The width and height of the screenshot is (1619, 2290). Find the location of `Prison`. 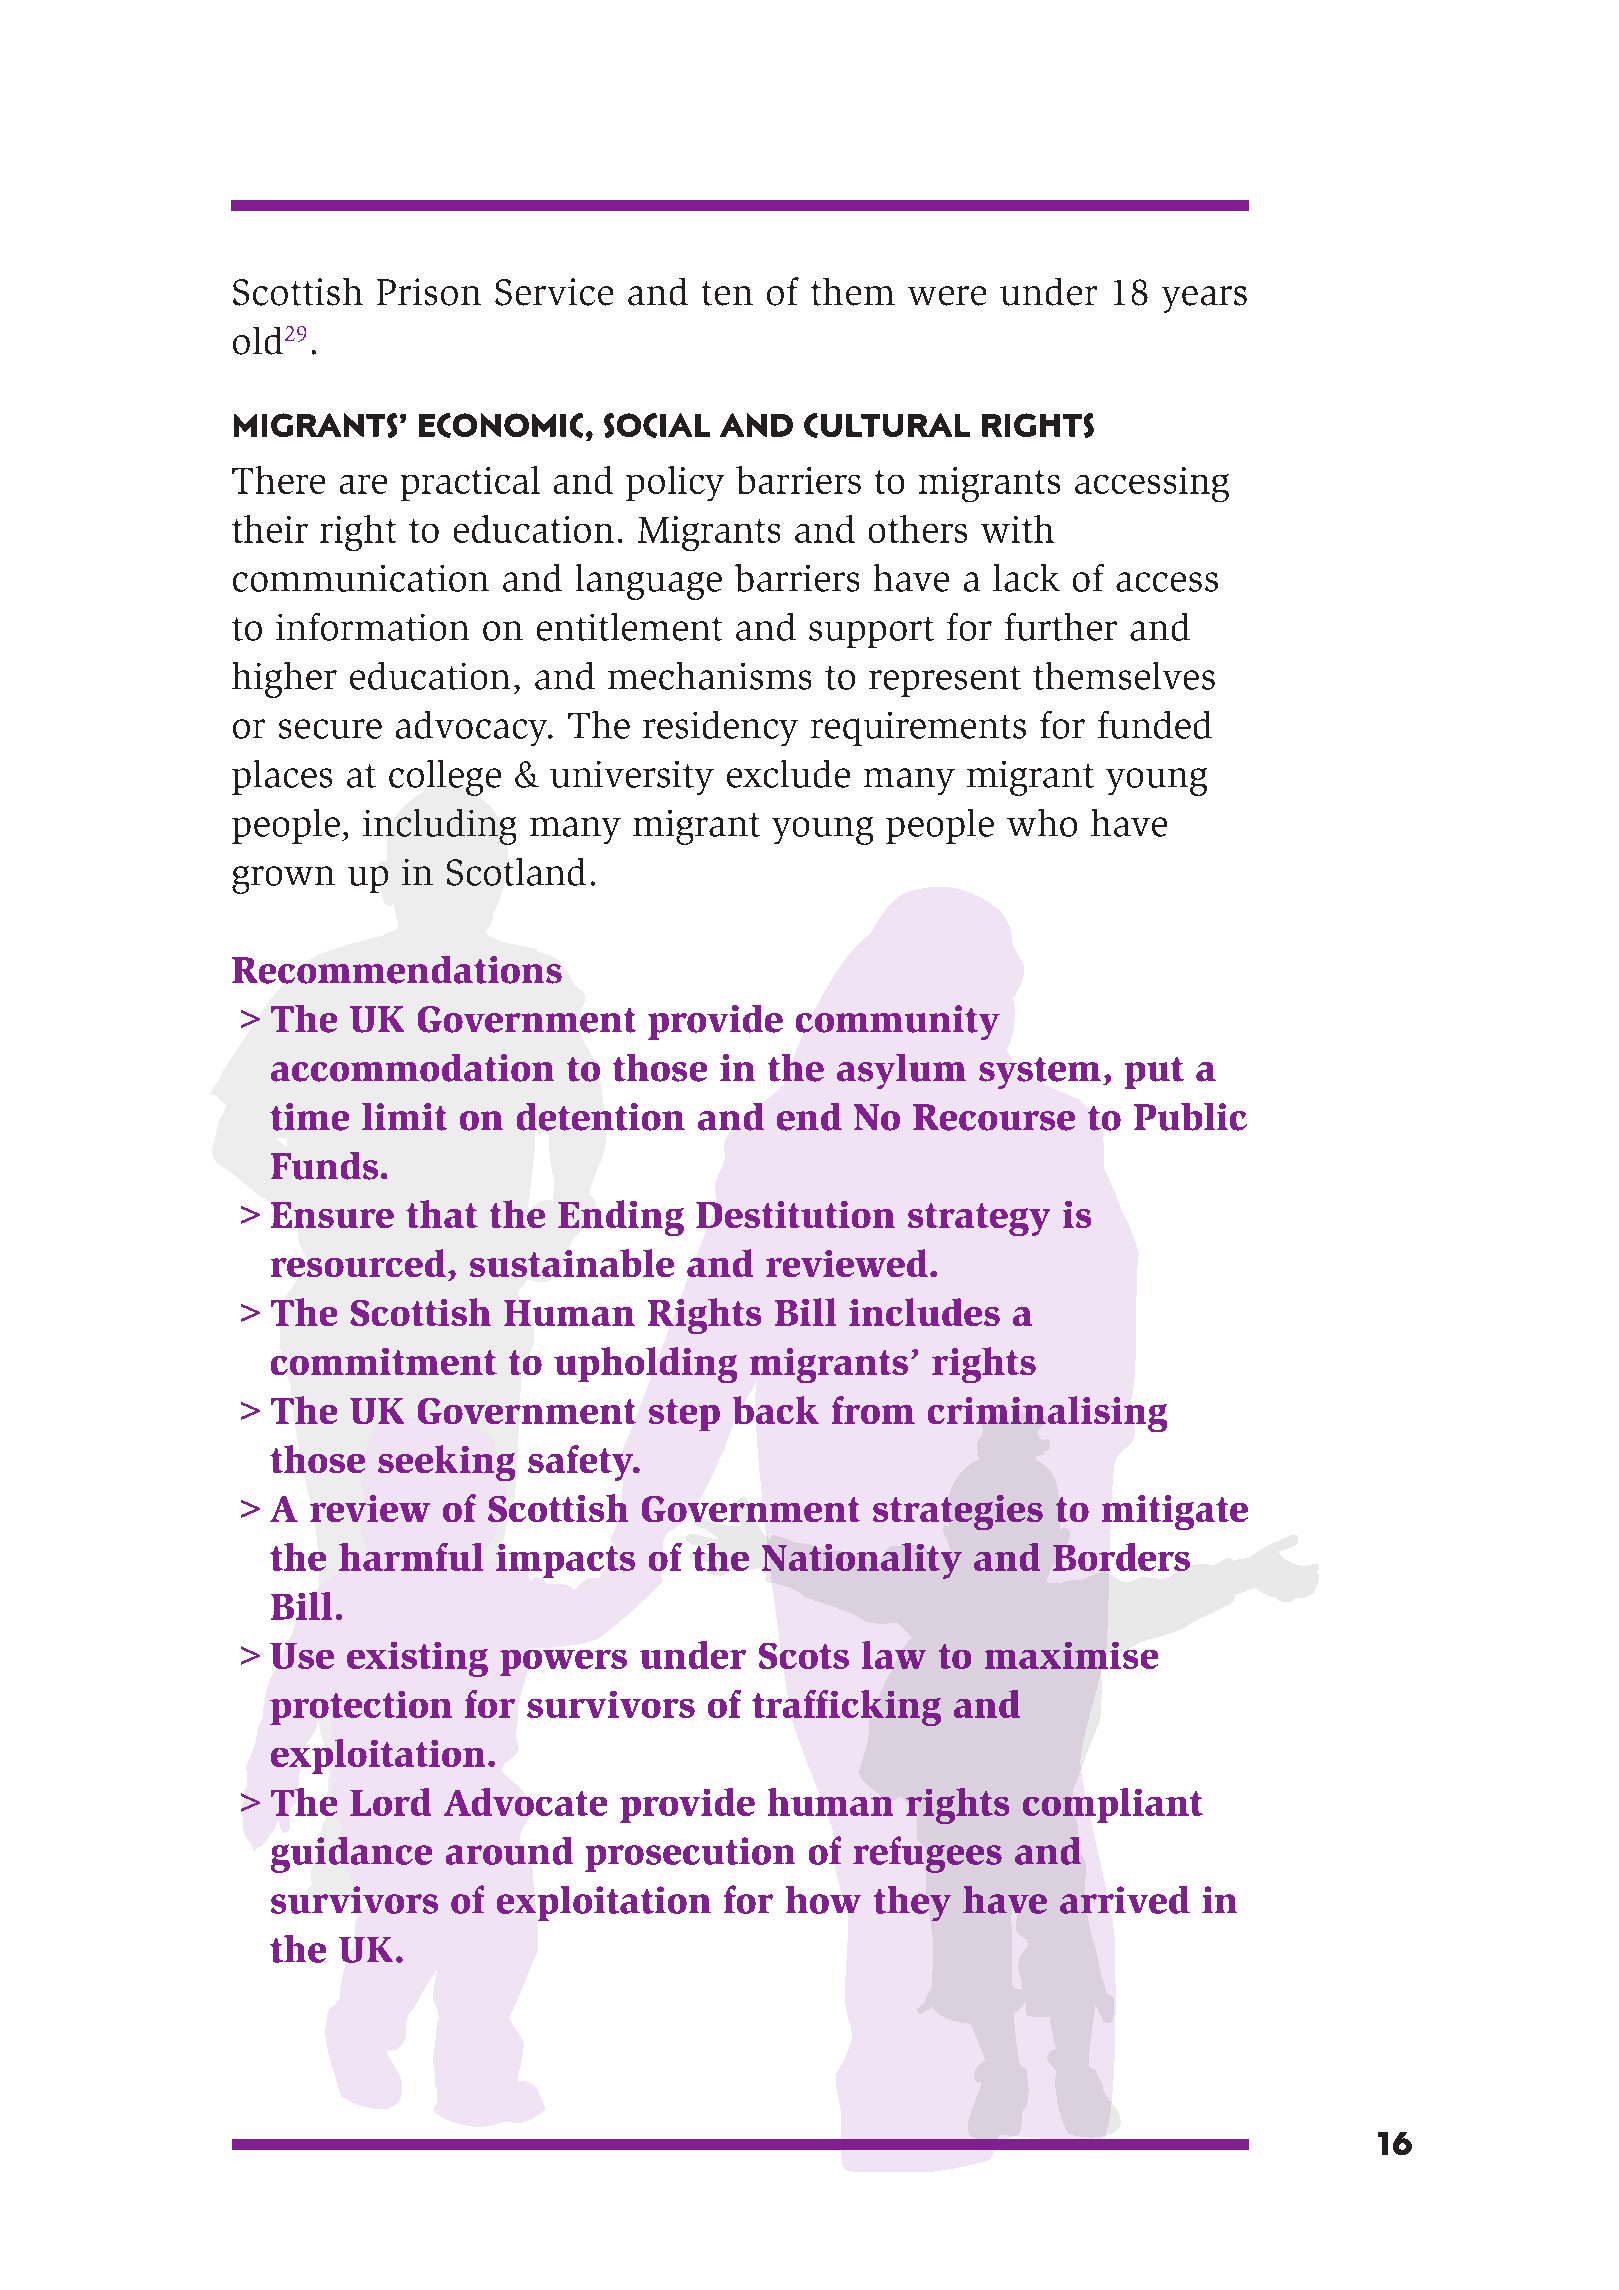

Prison is located at coordinates (429, 292).
